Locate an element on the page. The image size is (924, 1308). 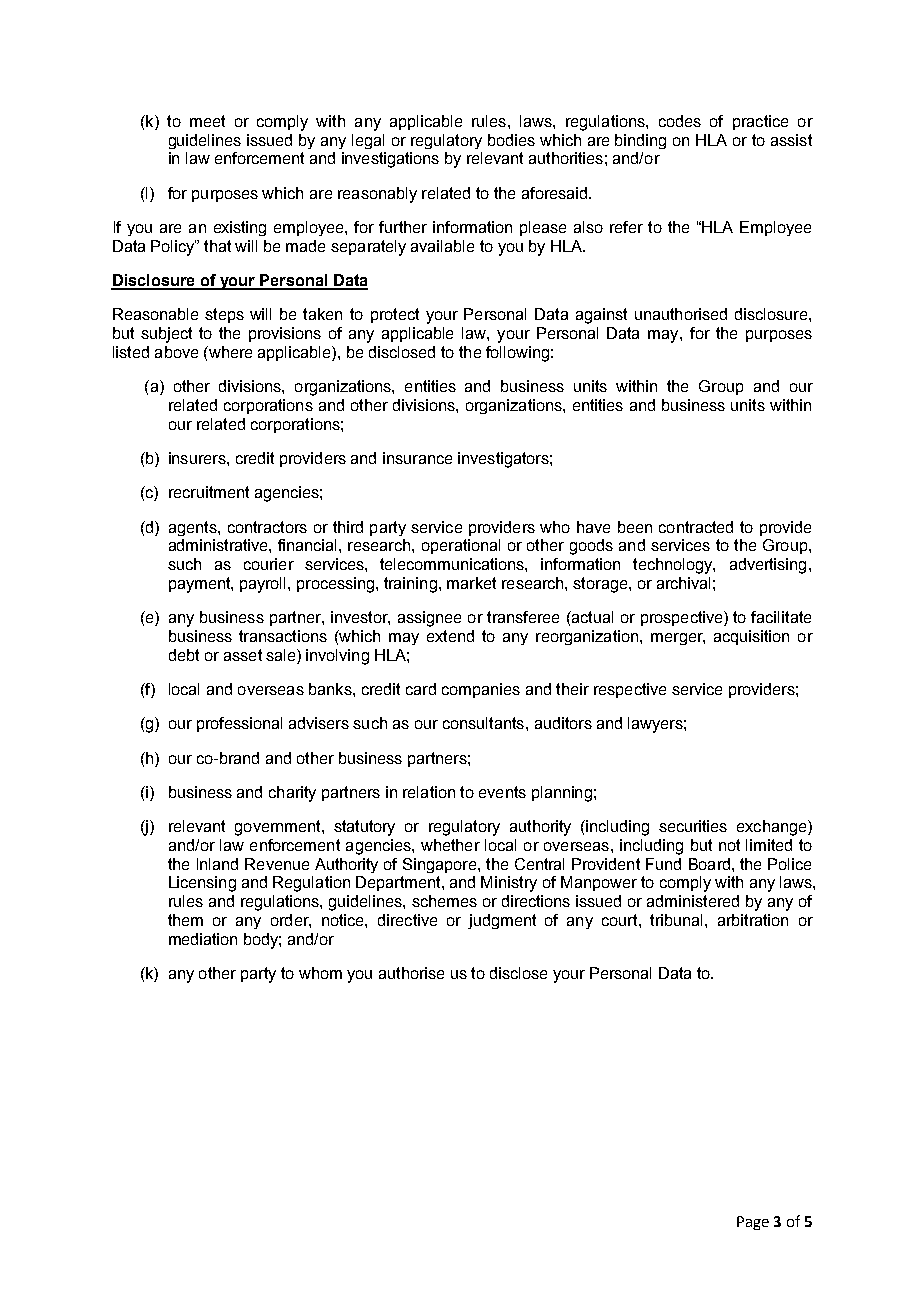
whom is located at coordinates (320, 973).
